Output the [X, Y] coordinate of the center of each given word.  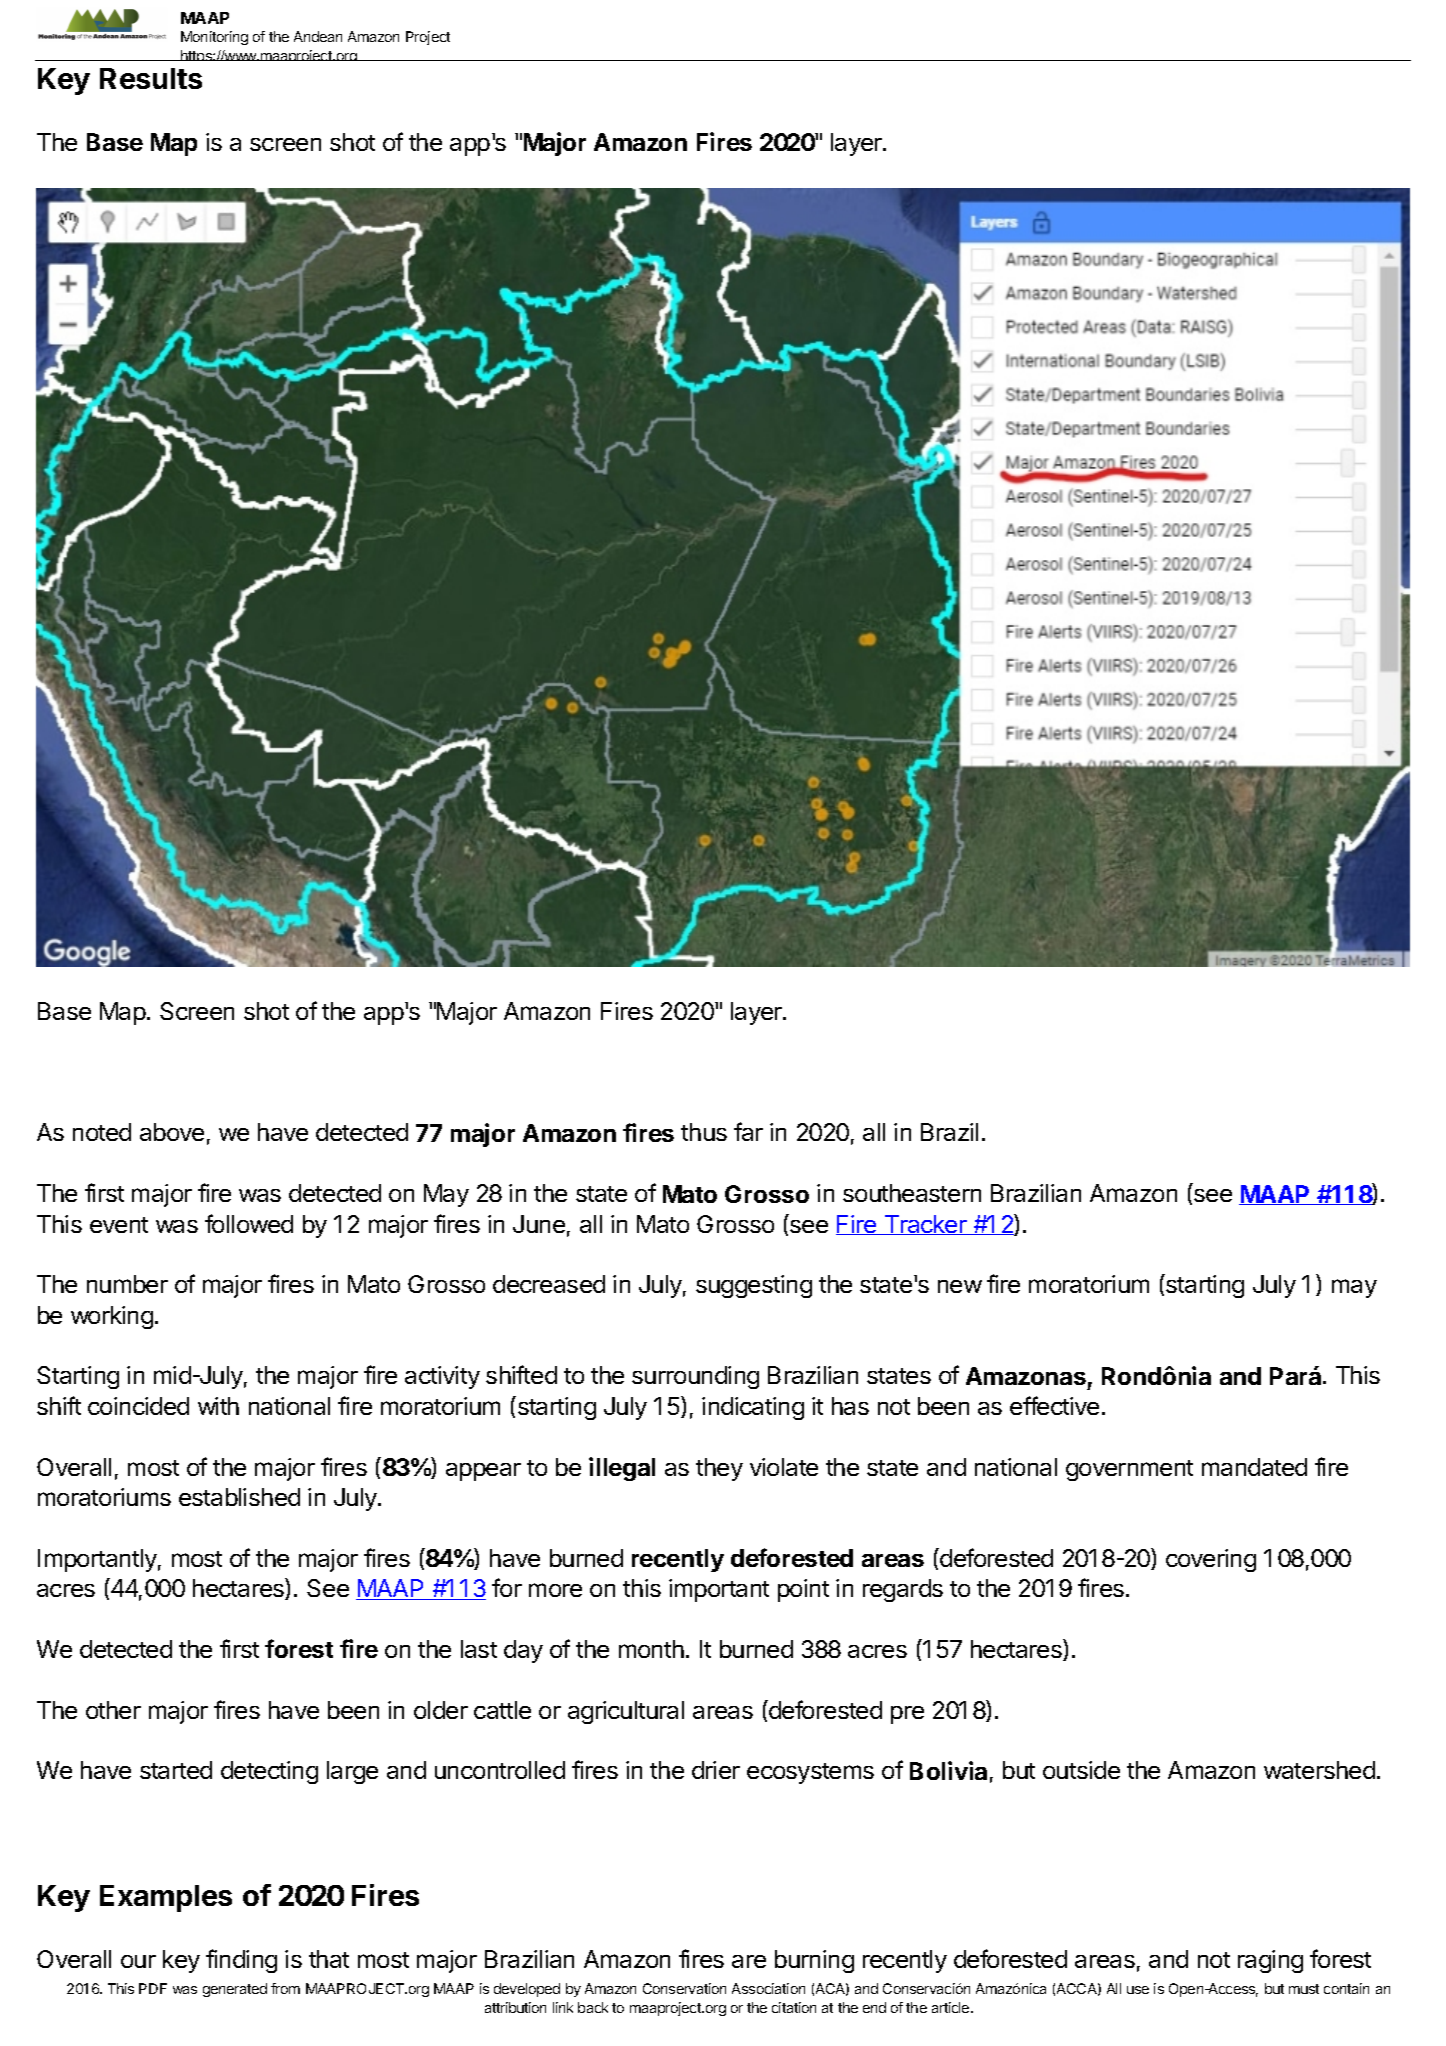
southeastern [912, 1193]
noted [102, 1132]
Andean [318, 36]
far [748, 1131]
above [172, 1132]
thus [704, 1132]
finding [241, 1961]
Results [151, 78]
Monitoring [214, 38]
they [719, 1469]
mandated [1254, 1467]
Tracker [925, 1225]
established [239, 1497]
